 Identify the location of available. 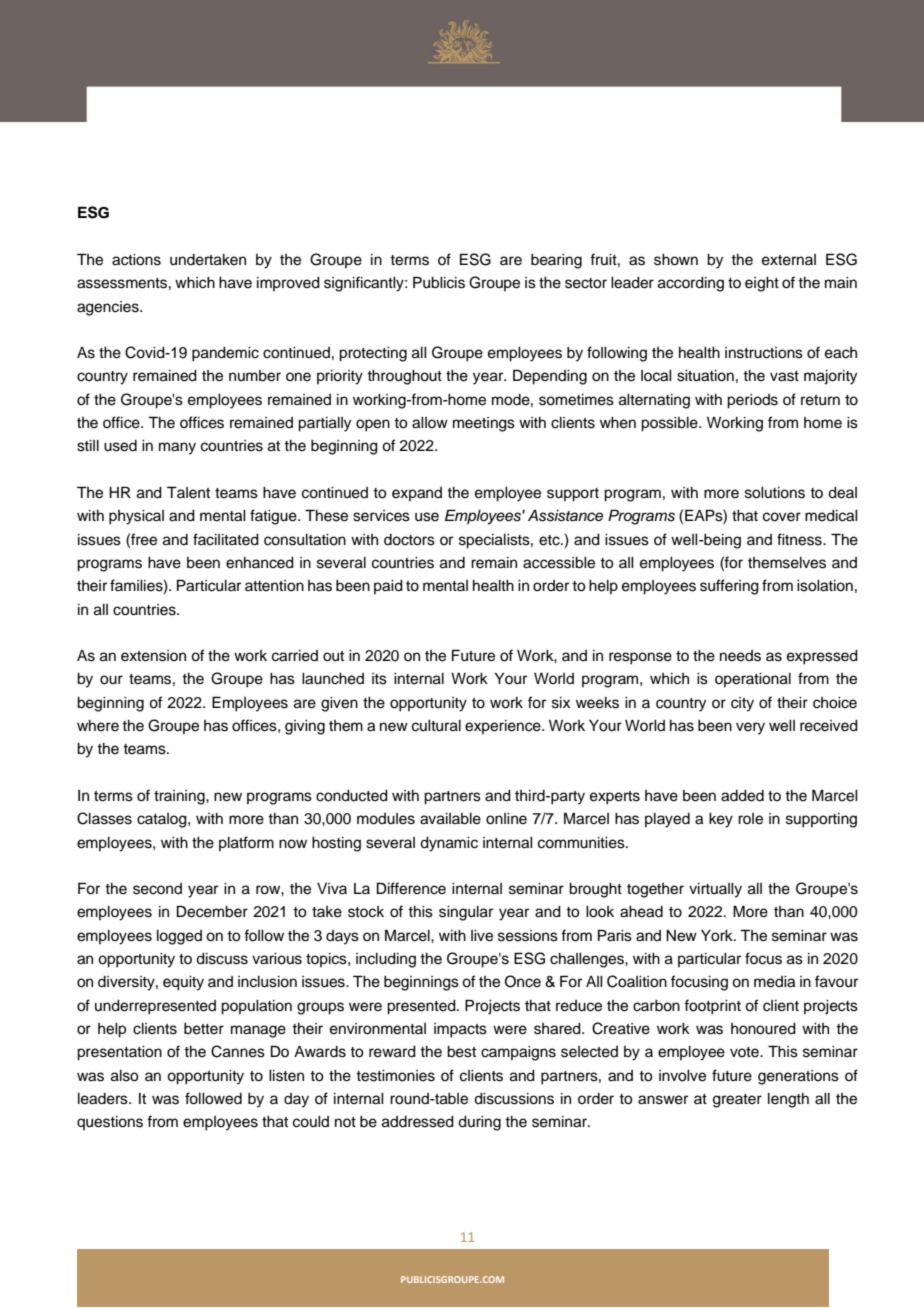
(450, 819).
